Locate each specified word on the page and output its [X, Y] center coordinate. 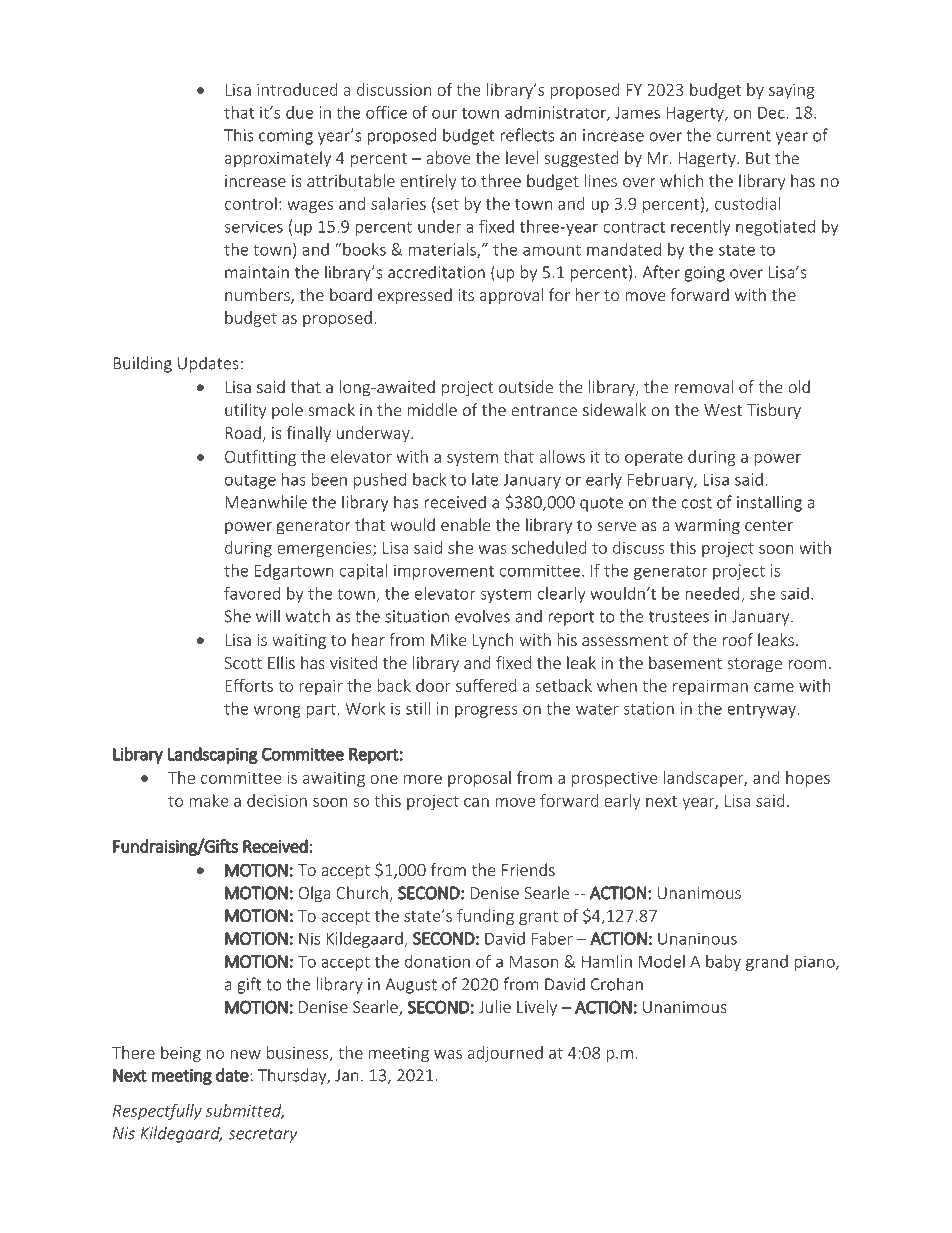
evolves [482, 616]
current [743, 136]
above [448, 157]
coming [286, 137]
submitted [245, 1111]
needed [713, 594]
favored [252, 593]
